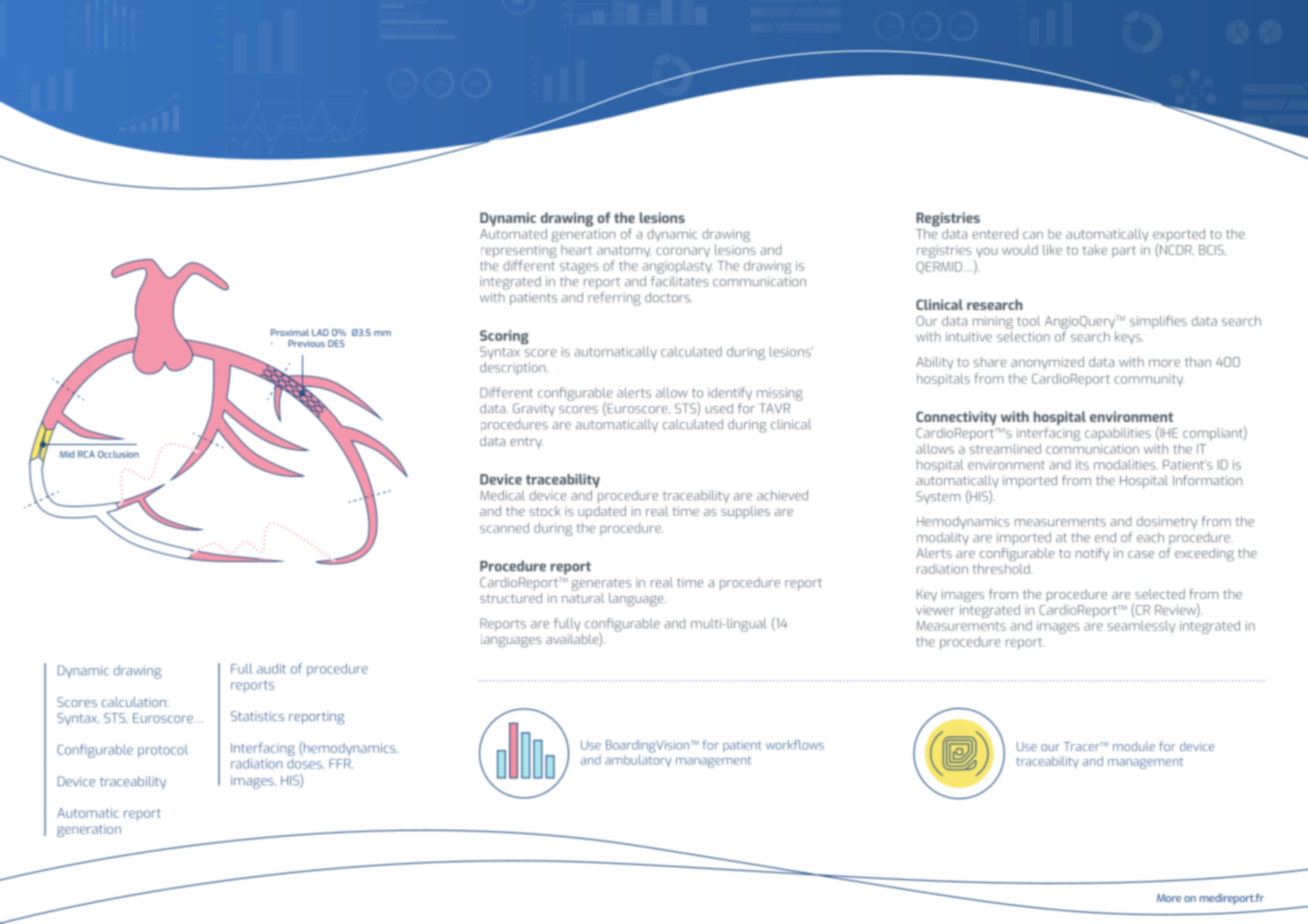 This image has width=1308, height=924. I want to click on anonymized, so click(1047, 363).
